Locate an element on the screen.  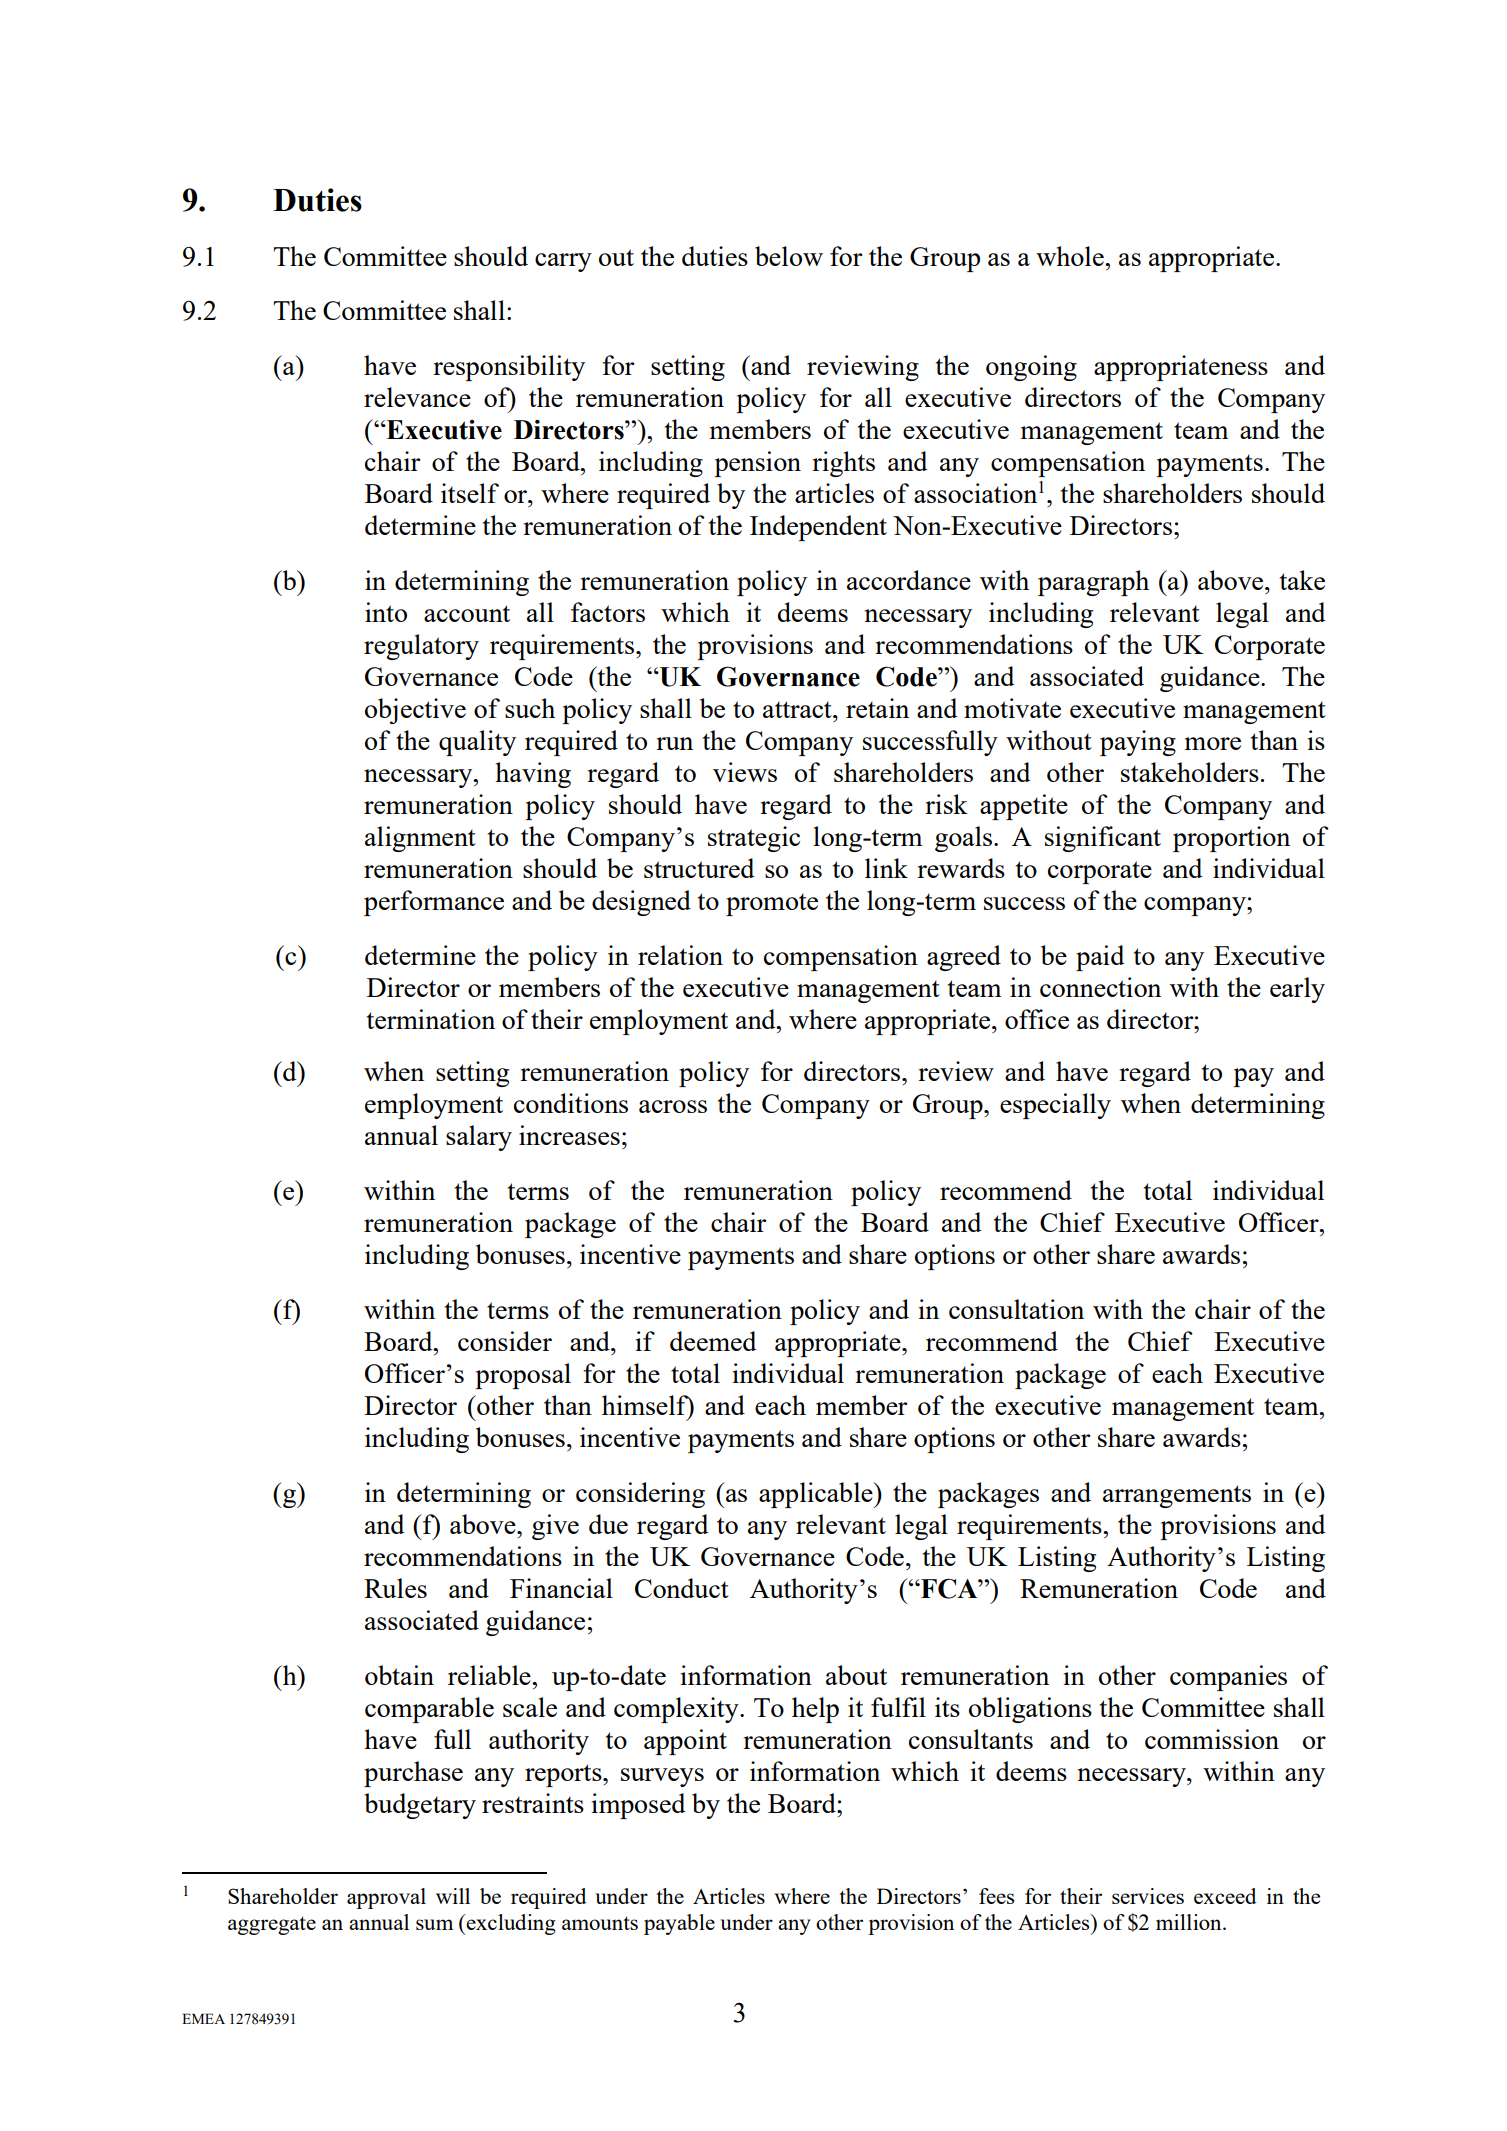
into is located at coordinates (386, 612).
